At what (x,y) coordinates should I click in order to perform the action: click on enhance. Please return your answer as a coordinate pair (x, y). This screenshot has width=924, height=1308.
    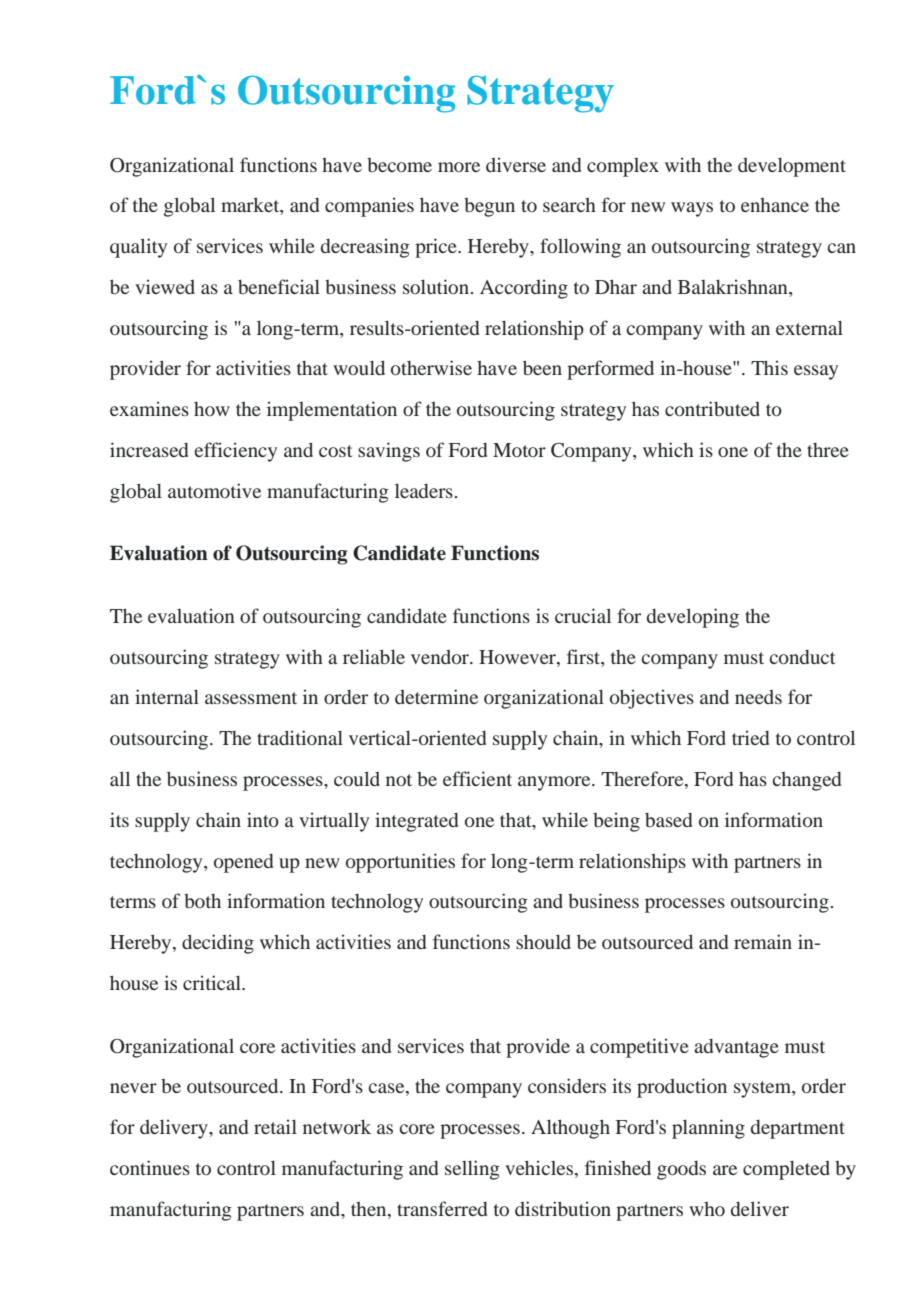
    Looking at the image, I should click on (775, 205).
